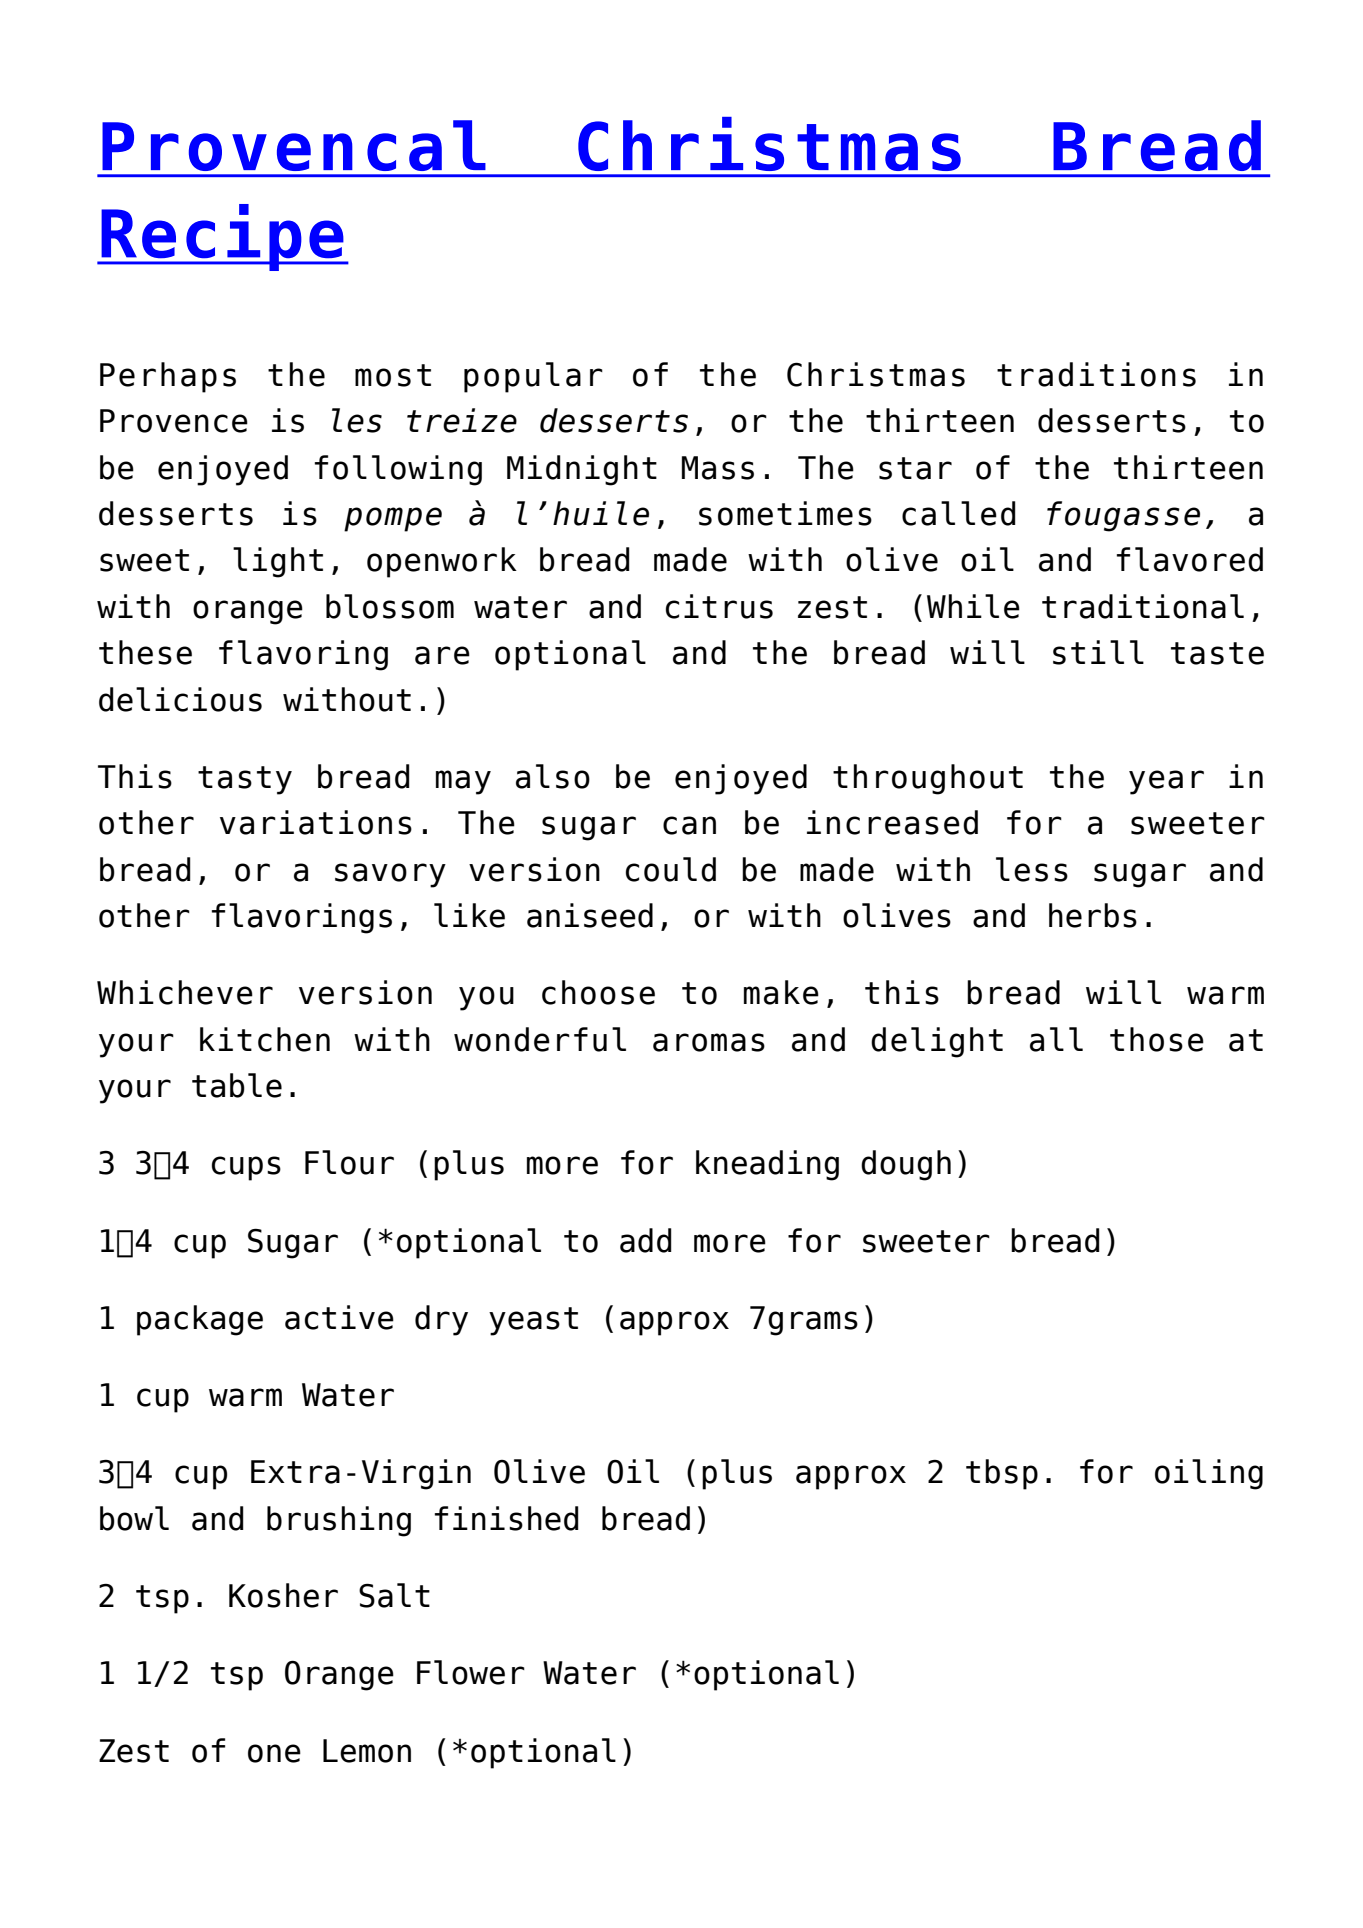 Image resolution: width=1363 pixels, height=1928 pixels. What do you see at coordinates (1209, 1474) in the image?
I see `oiling` at bounding box center [1209, 1474].
